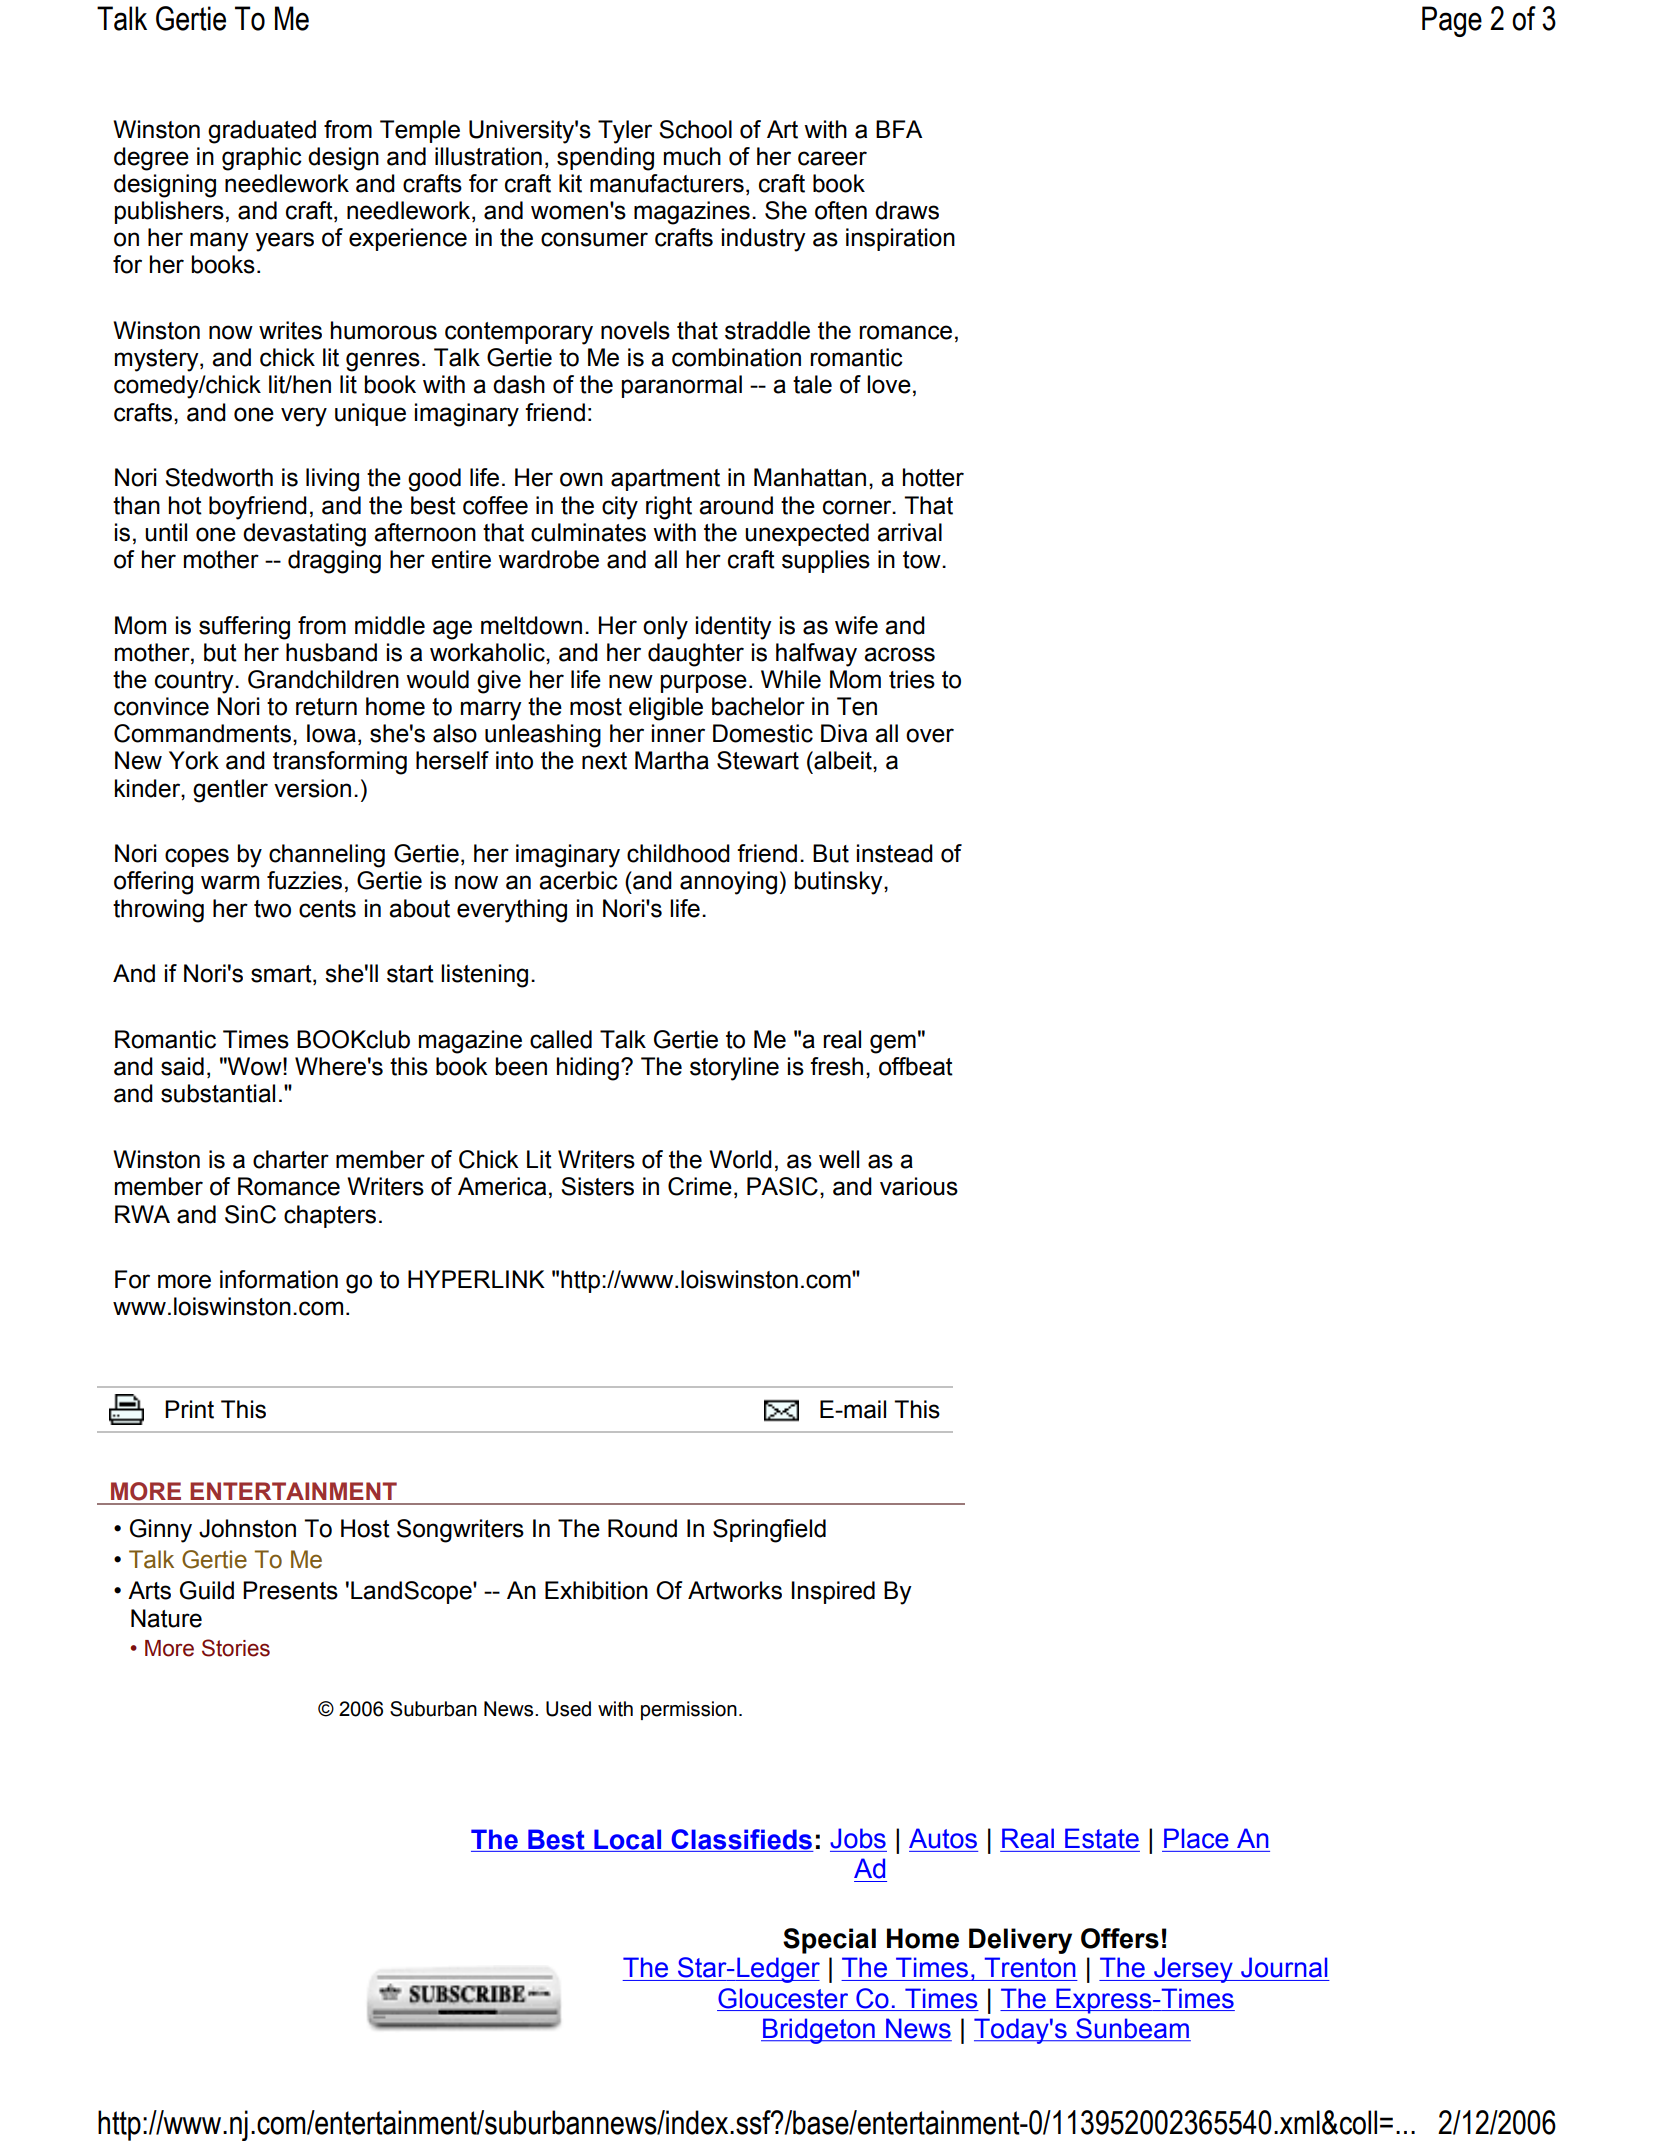 The image size is (1654, 2141). What do you see at coordinates (326, 707) in the image?
I see `return` at bounding box center [326, 707].
